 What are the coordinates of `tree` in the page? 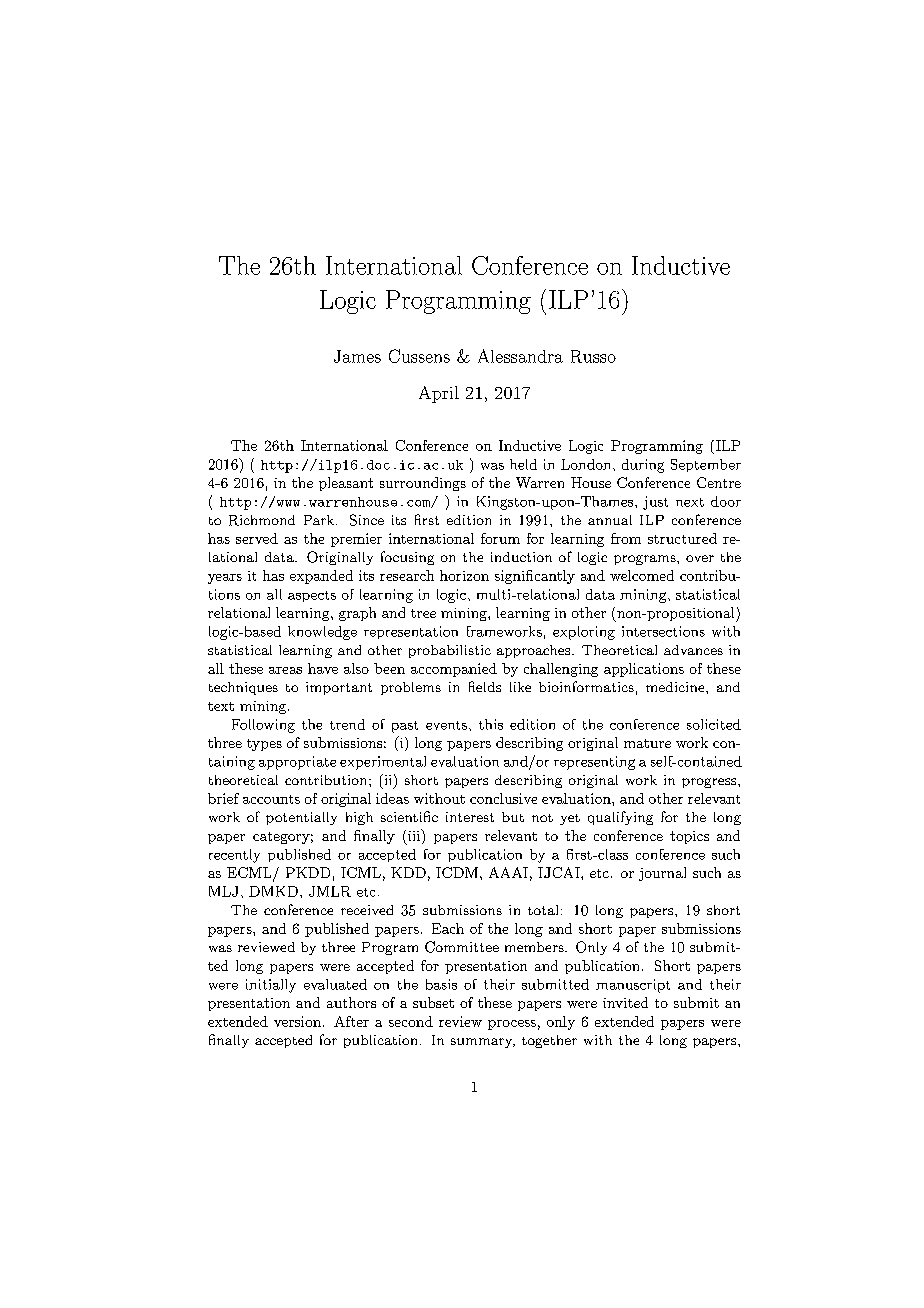 It's located at (423, 613).
